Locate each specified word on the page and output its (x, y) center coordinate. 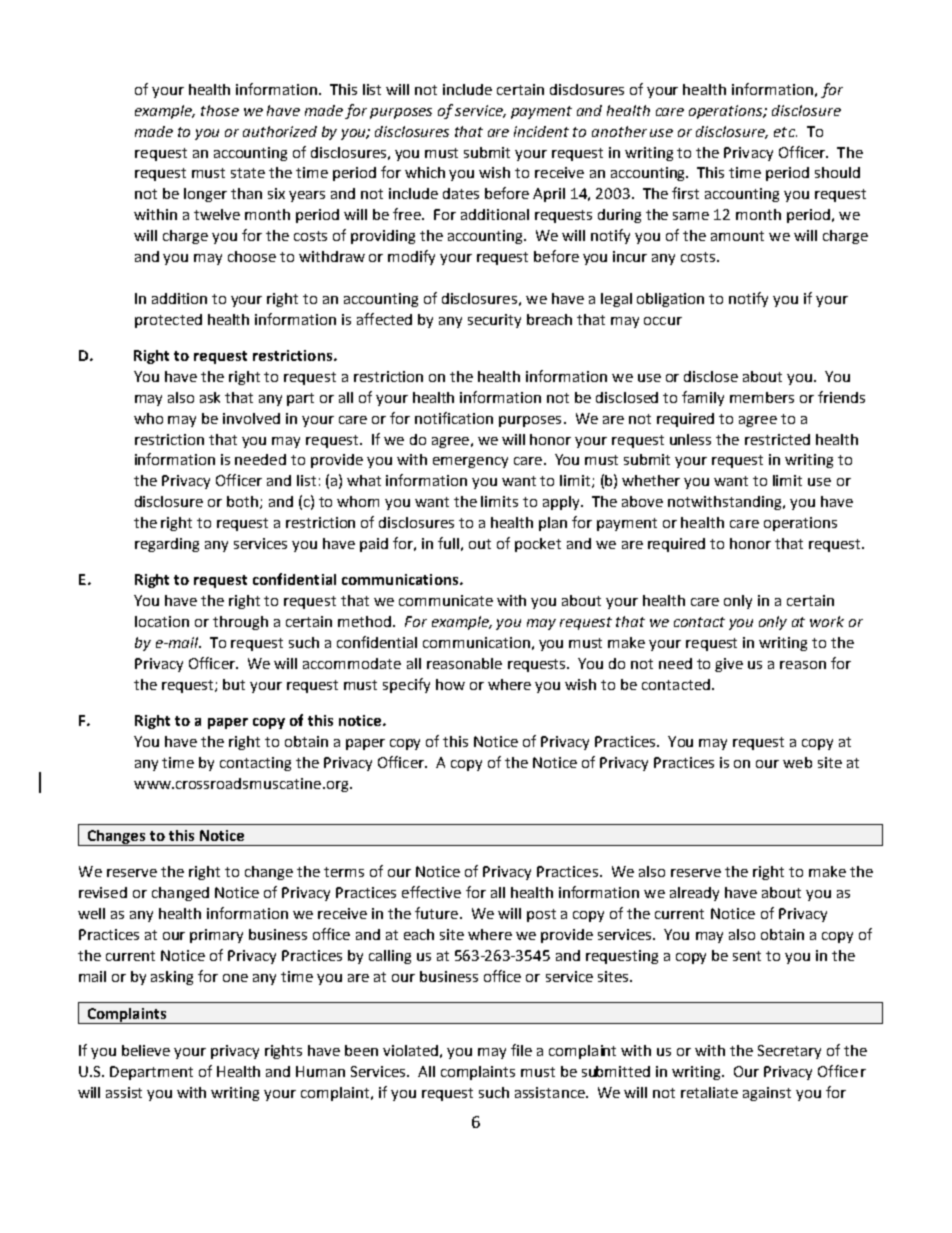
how (450, 684)
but (234, 684)
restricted (777, 439)
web (797, 762)
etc (785, 132)
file (521, 1050)
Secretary (789, 1052)
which (425, 172)
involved (251, 418)
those (220, 110)
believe (146, 1050)
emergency (470, 462)
